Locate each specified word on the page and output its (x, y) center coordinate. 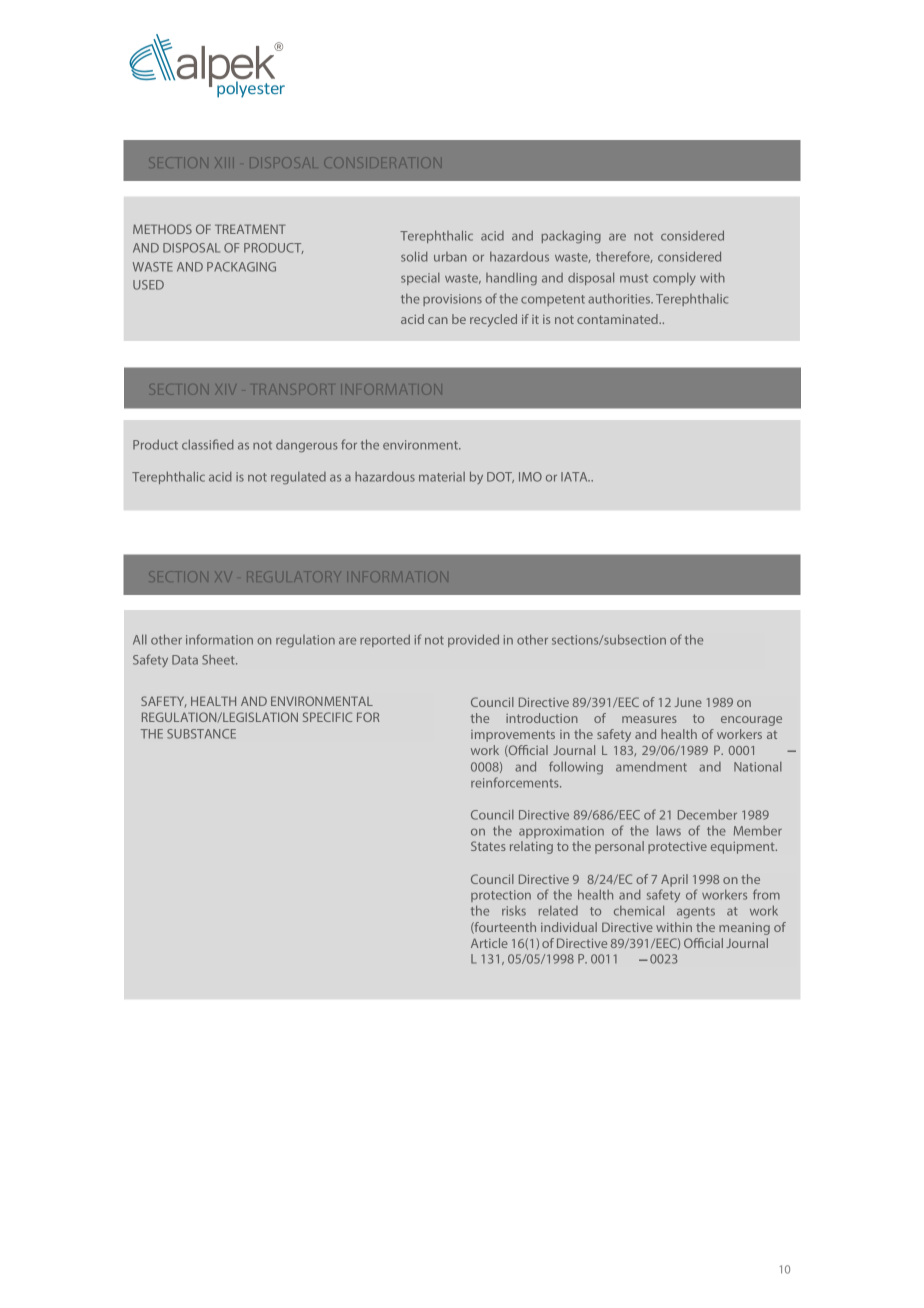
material (442, 477)
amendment (651, 766)
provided (473, 640)
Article (489, 943)
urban (450, 257)
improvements (513, 736)
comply (674, 279)
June (688, 702)
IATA (575, 477)
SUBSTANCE (201, 734)
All (140, 639)
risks (514, 911)
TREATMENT (250, 229)
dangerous (307, 446)
